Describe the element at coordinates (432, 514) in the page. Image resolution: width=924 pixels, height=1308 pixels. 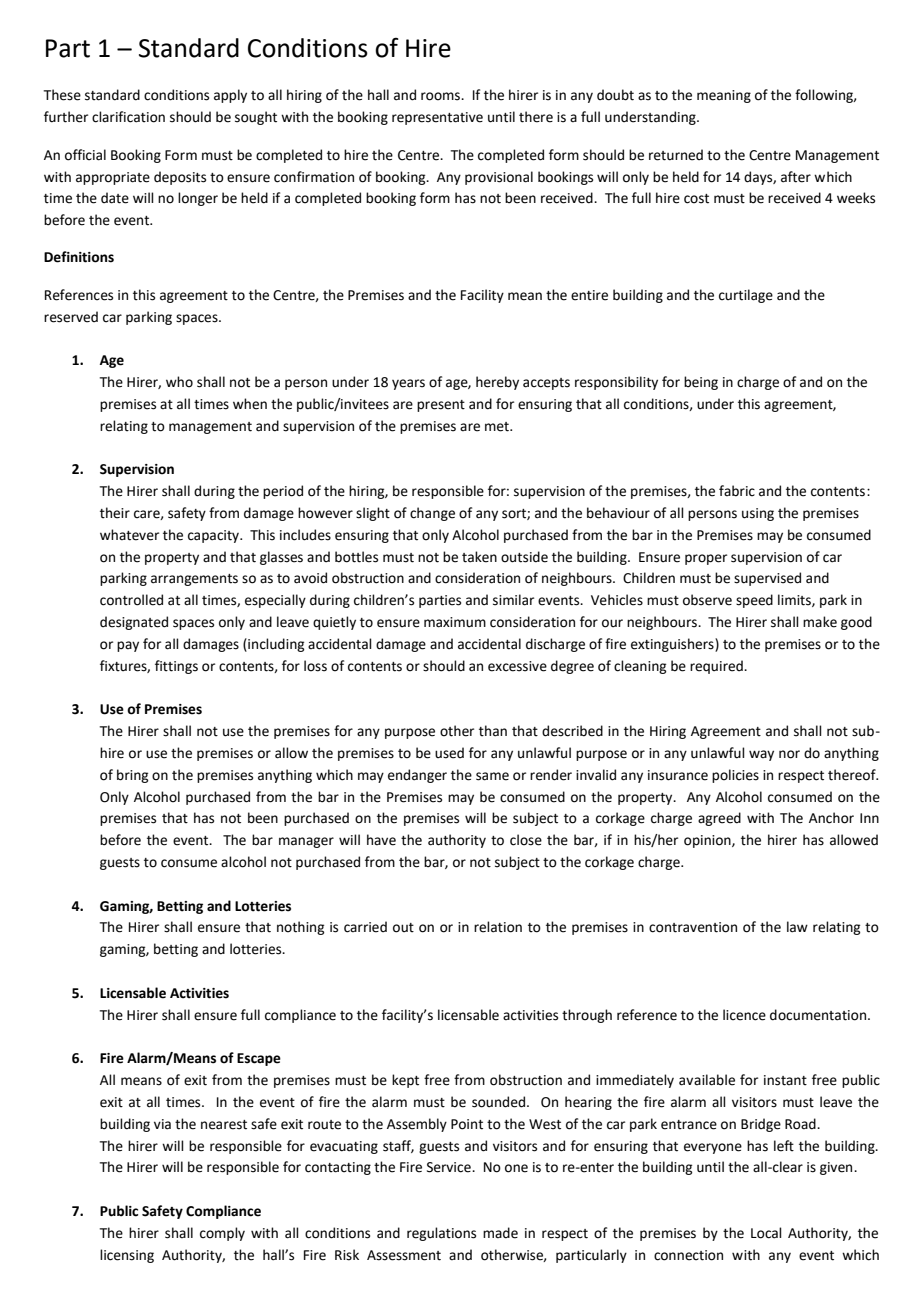
I see `change` at that location.
